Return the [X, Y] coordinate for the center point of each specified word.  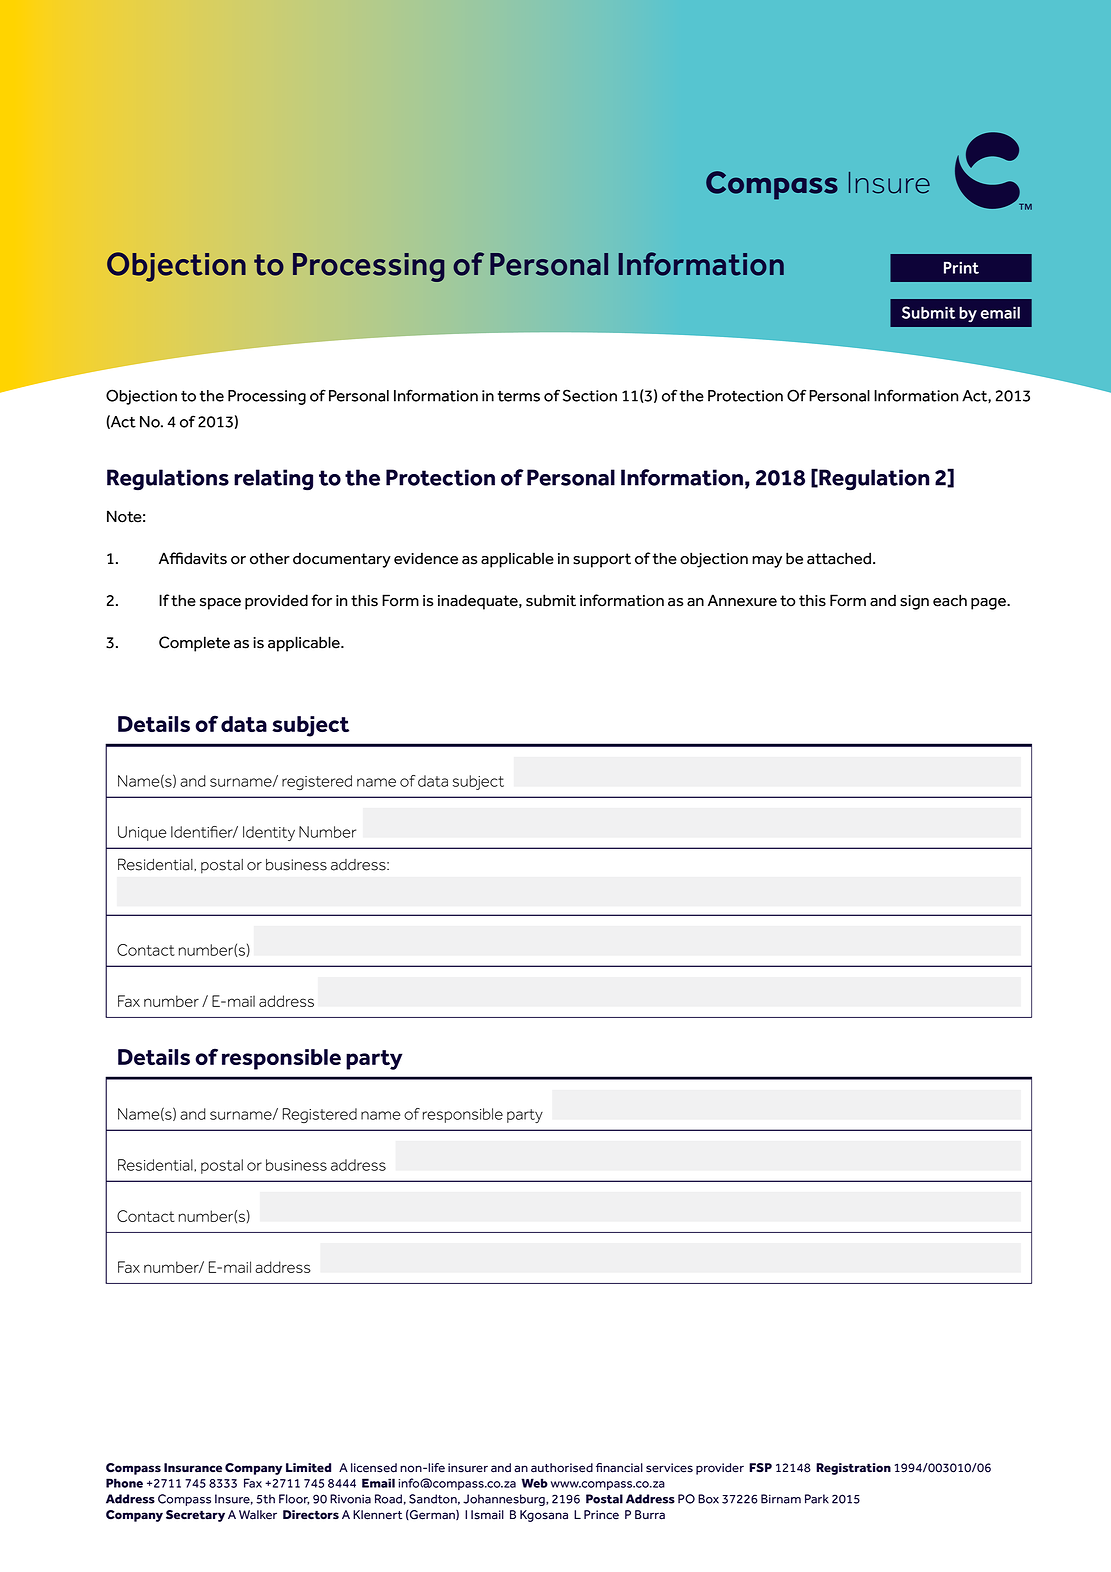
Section [590, 395]
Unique [142, 833]
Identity [269, 833]
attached [839, 558]
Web [534, 1483]
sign [914, 602]
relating [273, 480]
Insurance [193, 1467]
